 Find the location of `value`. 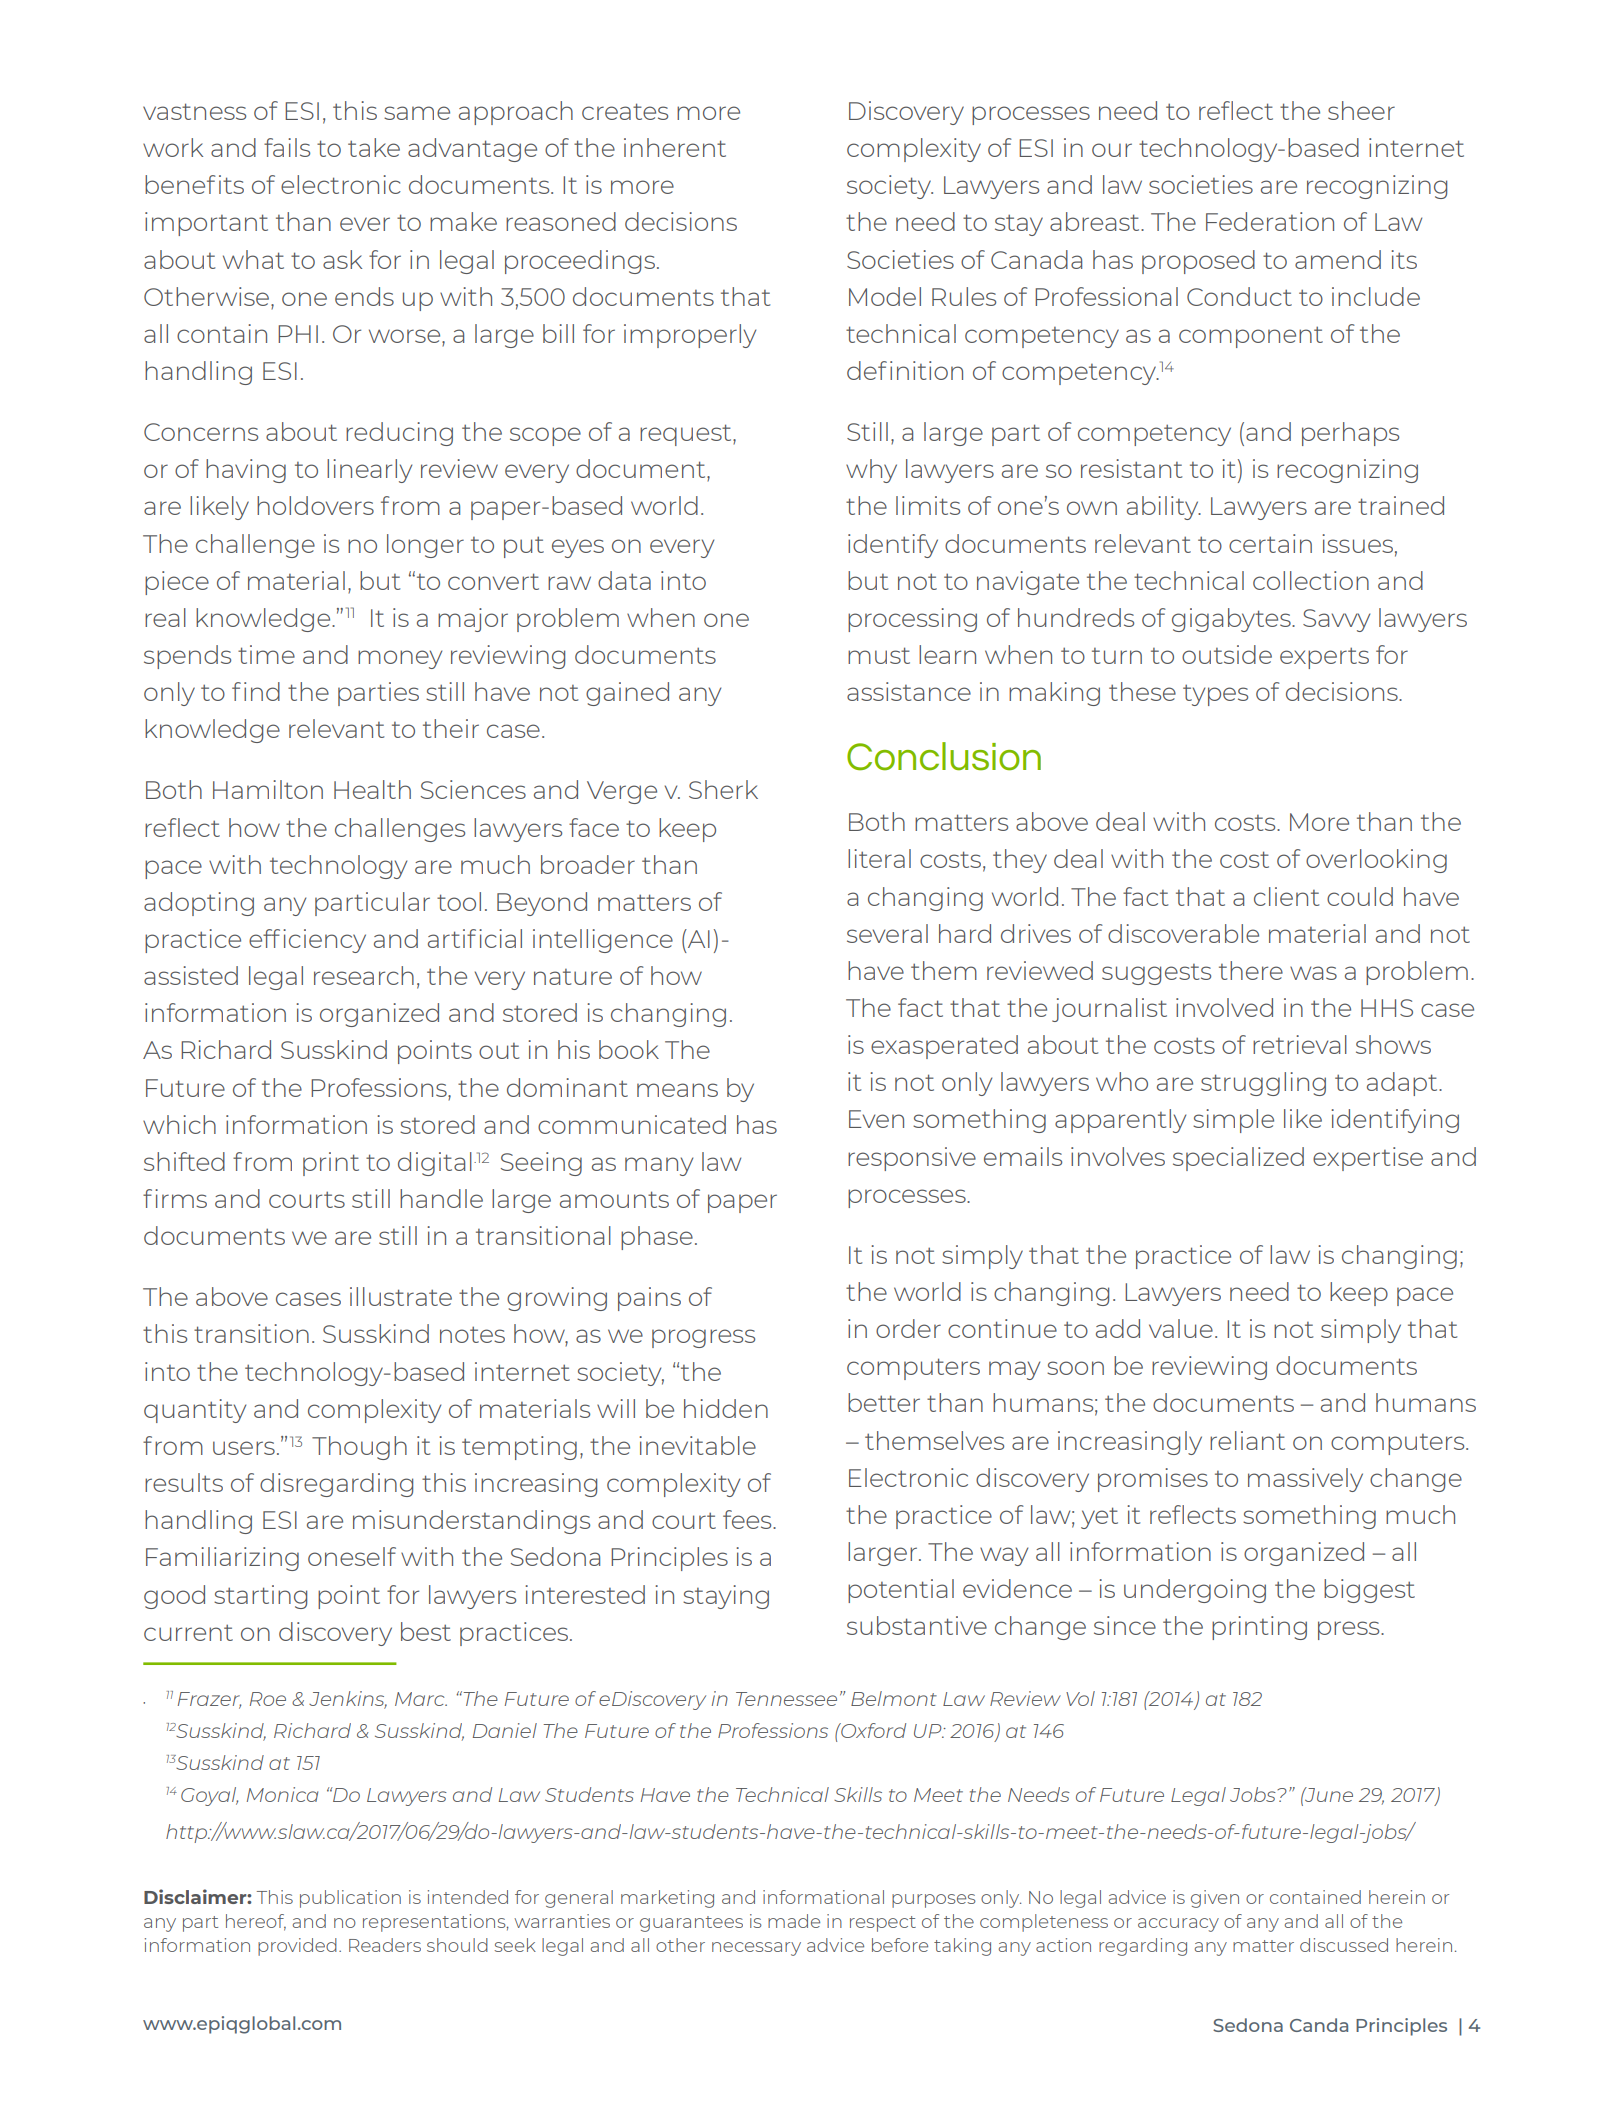

value is located at coordinates (1181, 1328).
